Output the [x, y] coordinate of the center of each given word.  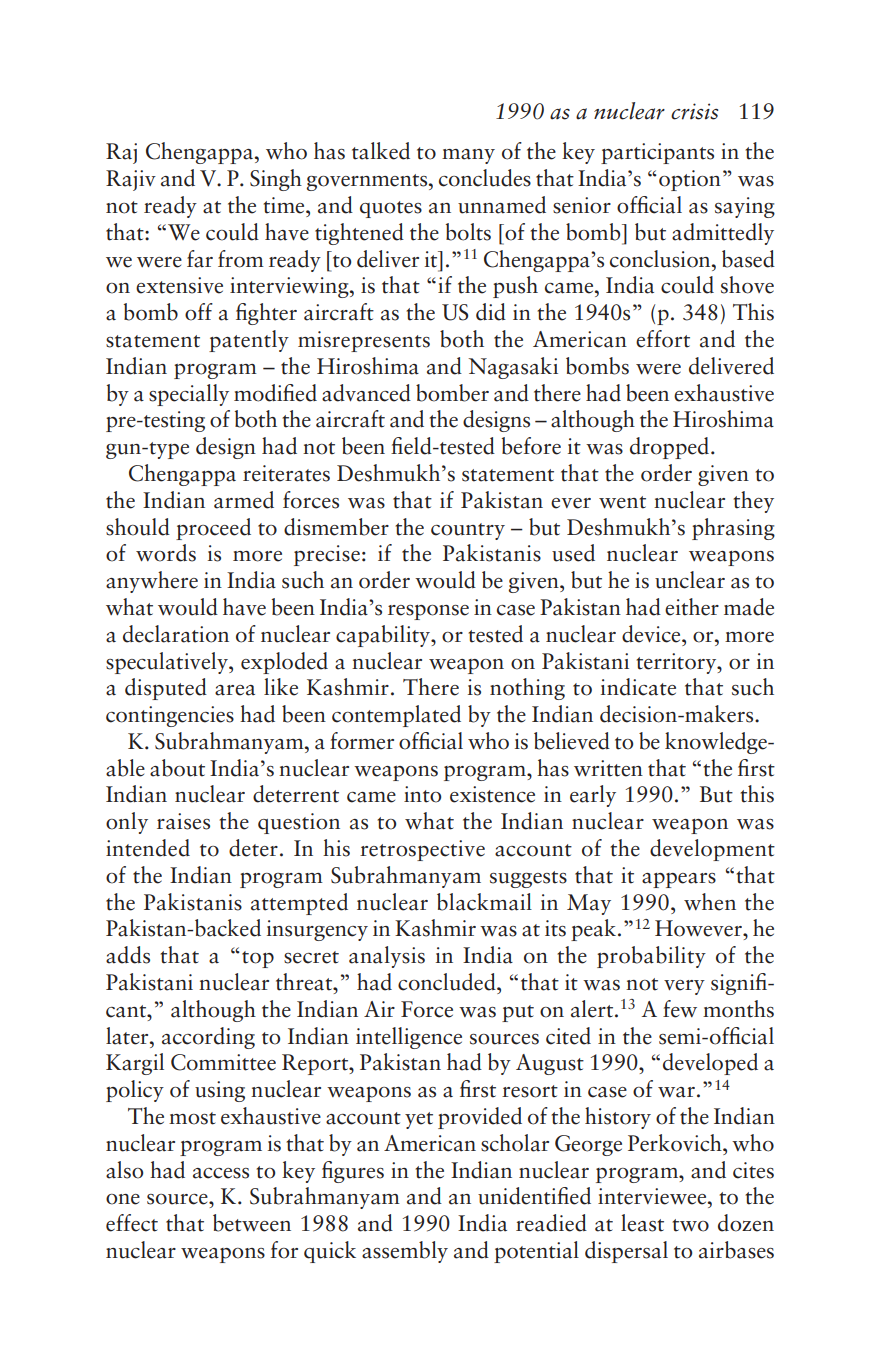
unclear [690, 580]
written [608, 768]
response [428, 612]
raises [183, 821]
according [208, 1038]
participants [657, 153]
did [491, 312]
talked [381, 151]
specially [189, 395]
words [166, 553]
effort [663, 339]
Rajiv [131, 180]
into [422, 794]
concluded [448, 982]
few [680, 1009]
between [252, 1223]
